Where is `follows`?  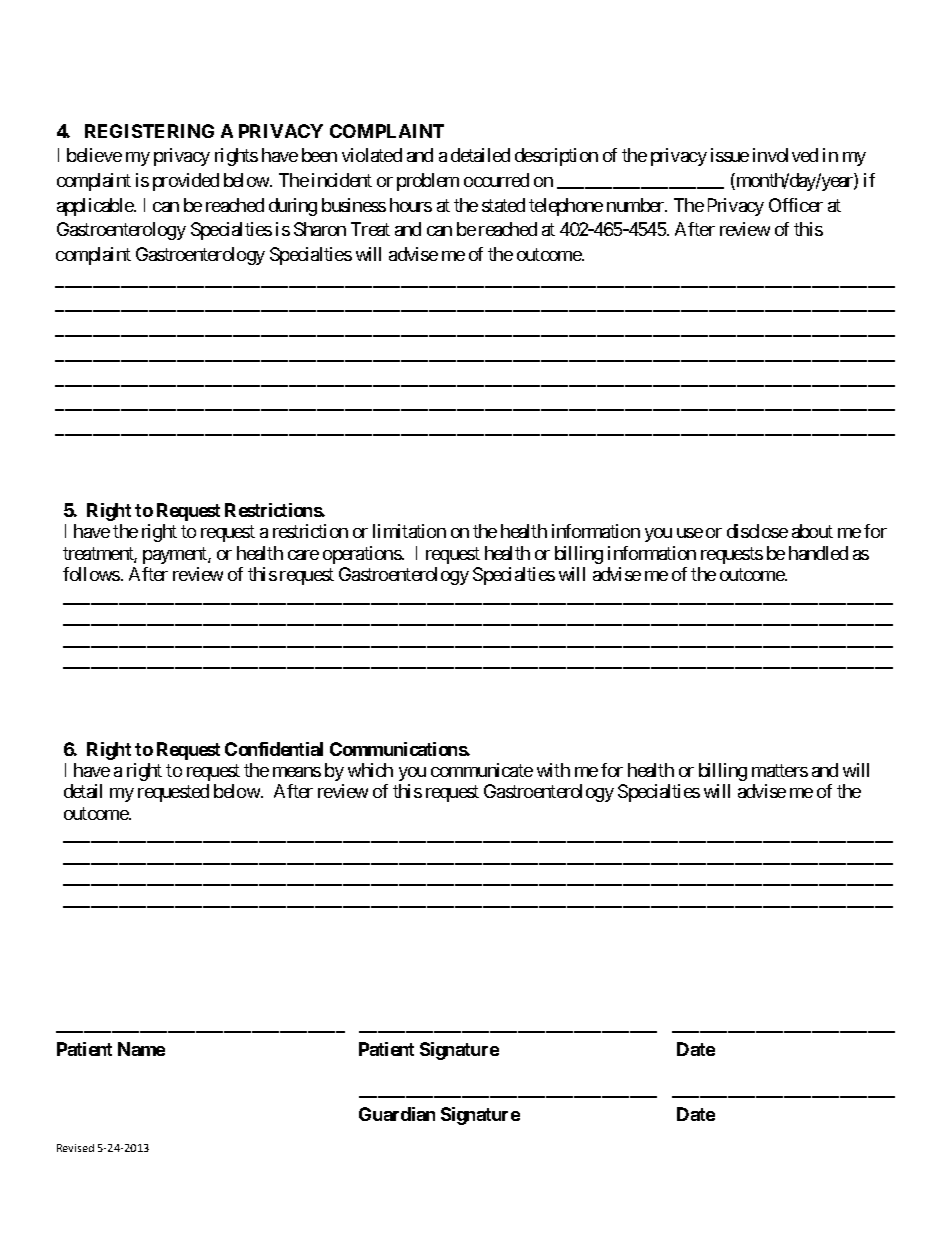 follows is located at coordinates (91, 574).
